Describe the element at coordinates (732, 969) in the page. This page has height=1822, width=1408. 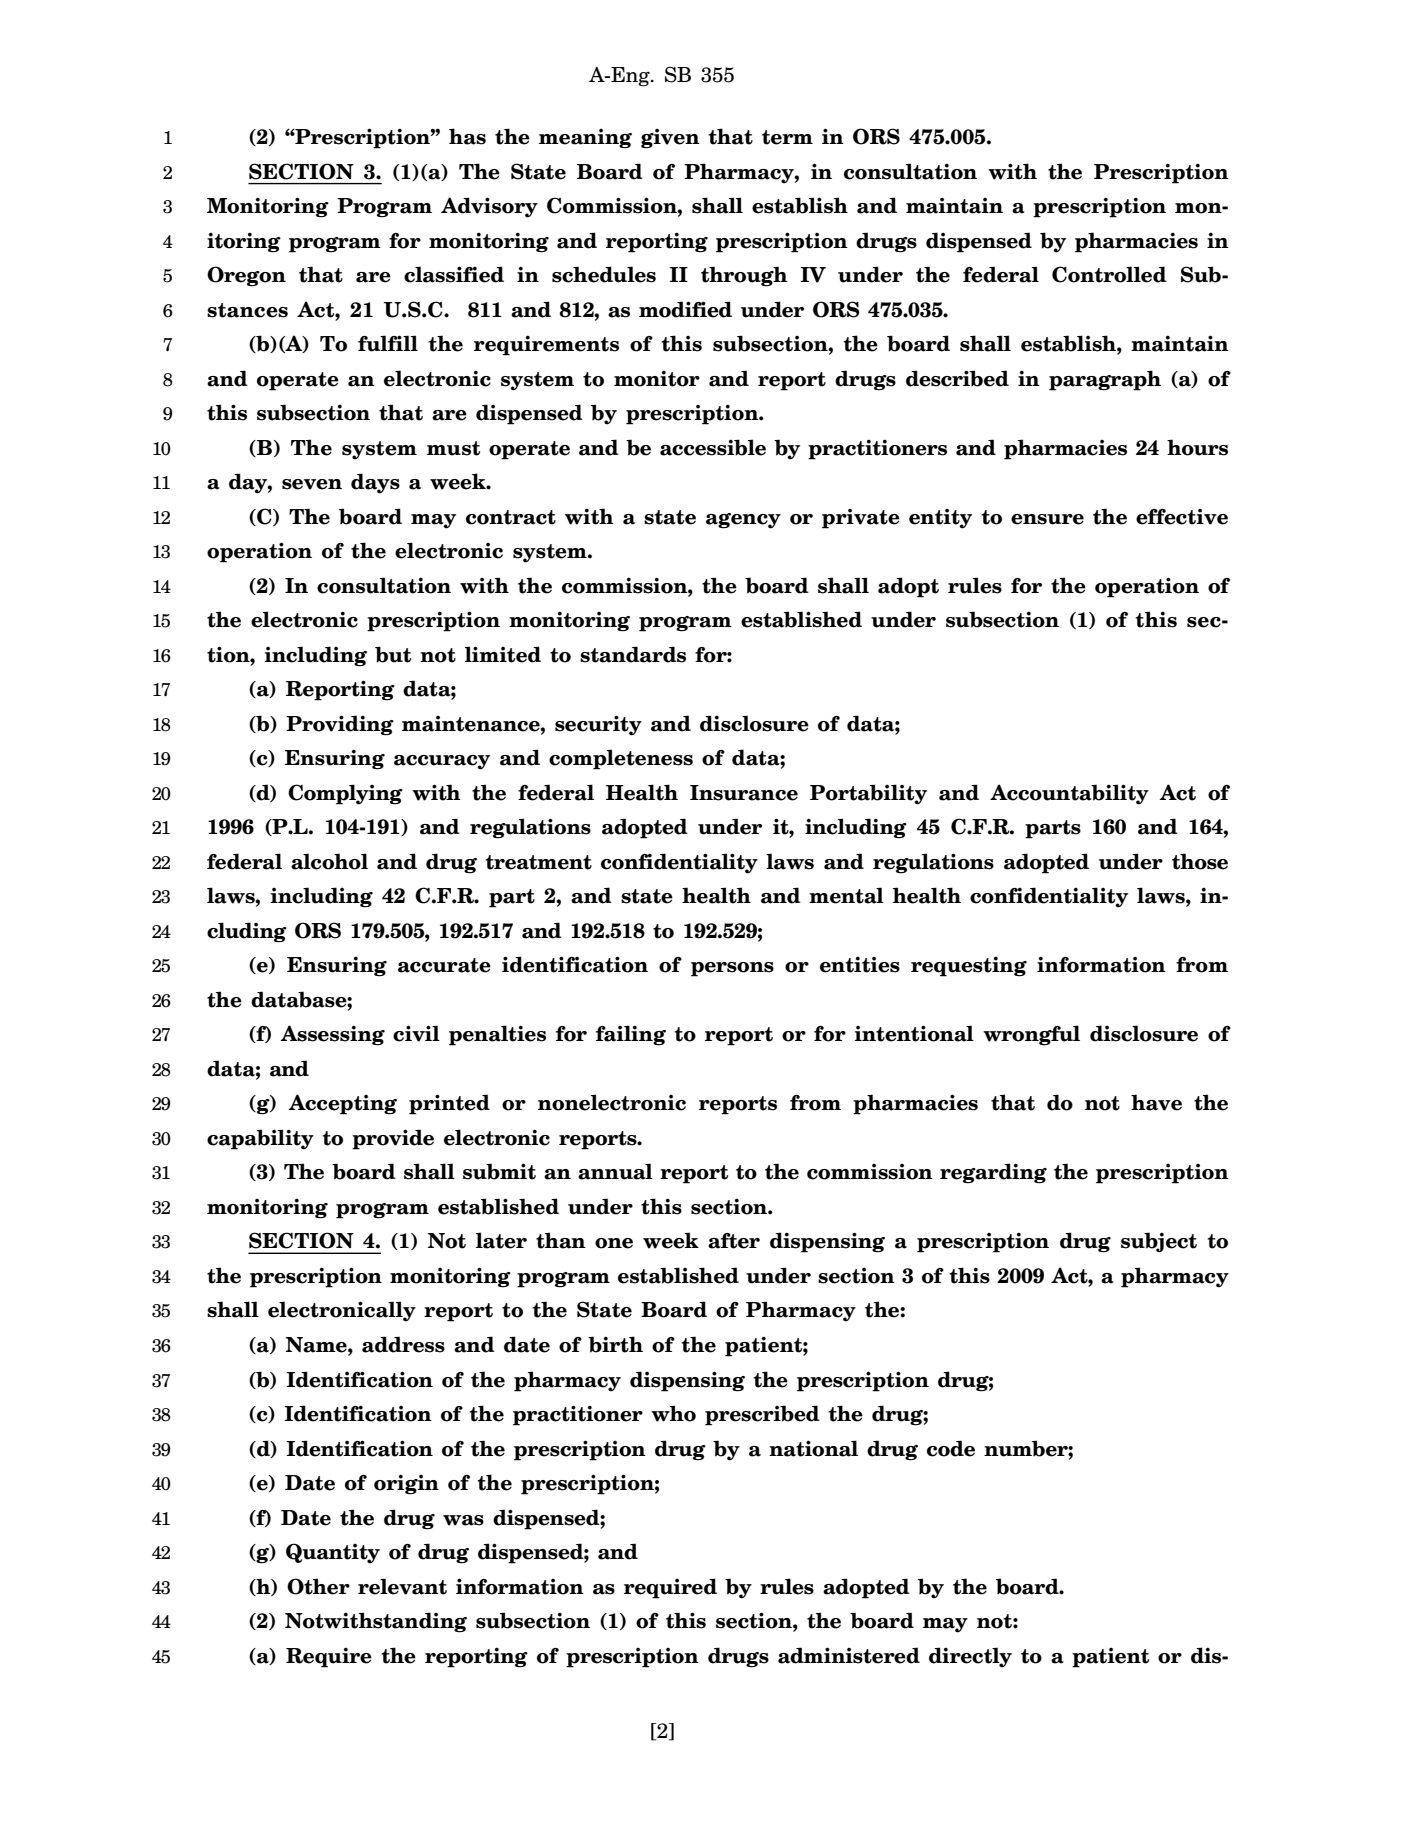
I see `persons` at that location.
